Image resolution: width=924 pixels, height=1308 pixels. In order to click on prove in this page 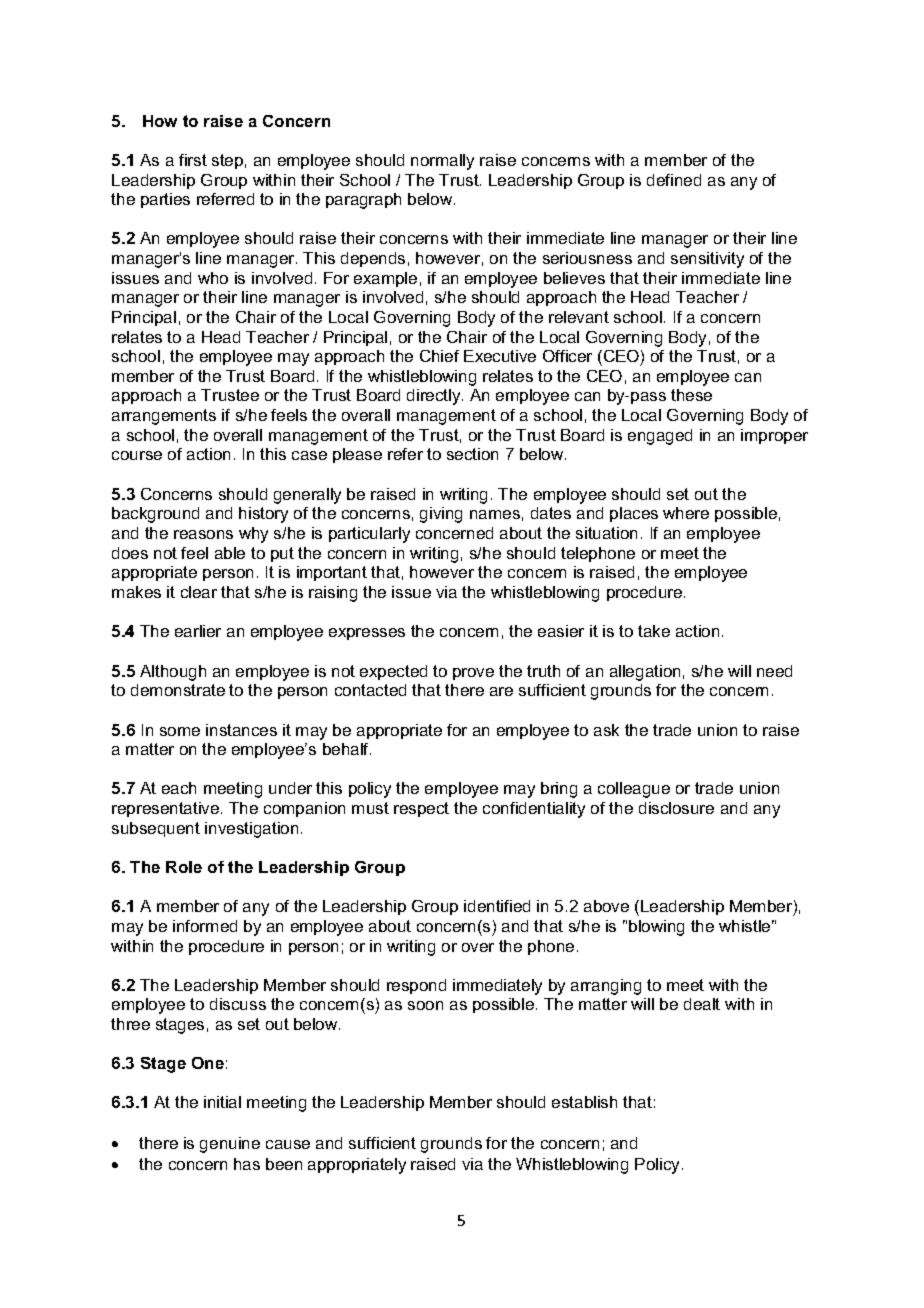, I will do `click(473, 674)`.
